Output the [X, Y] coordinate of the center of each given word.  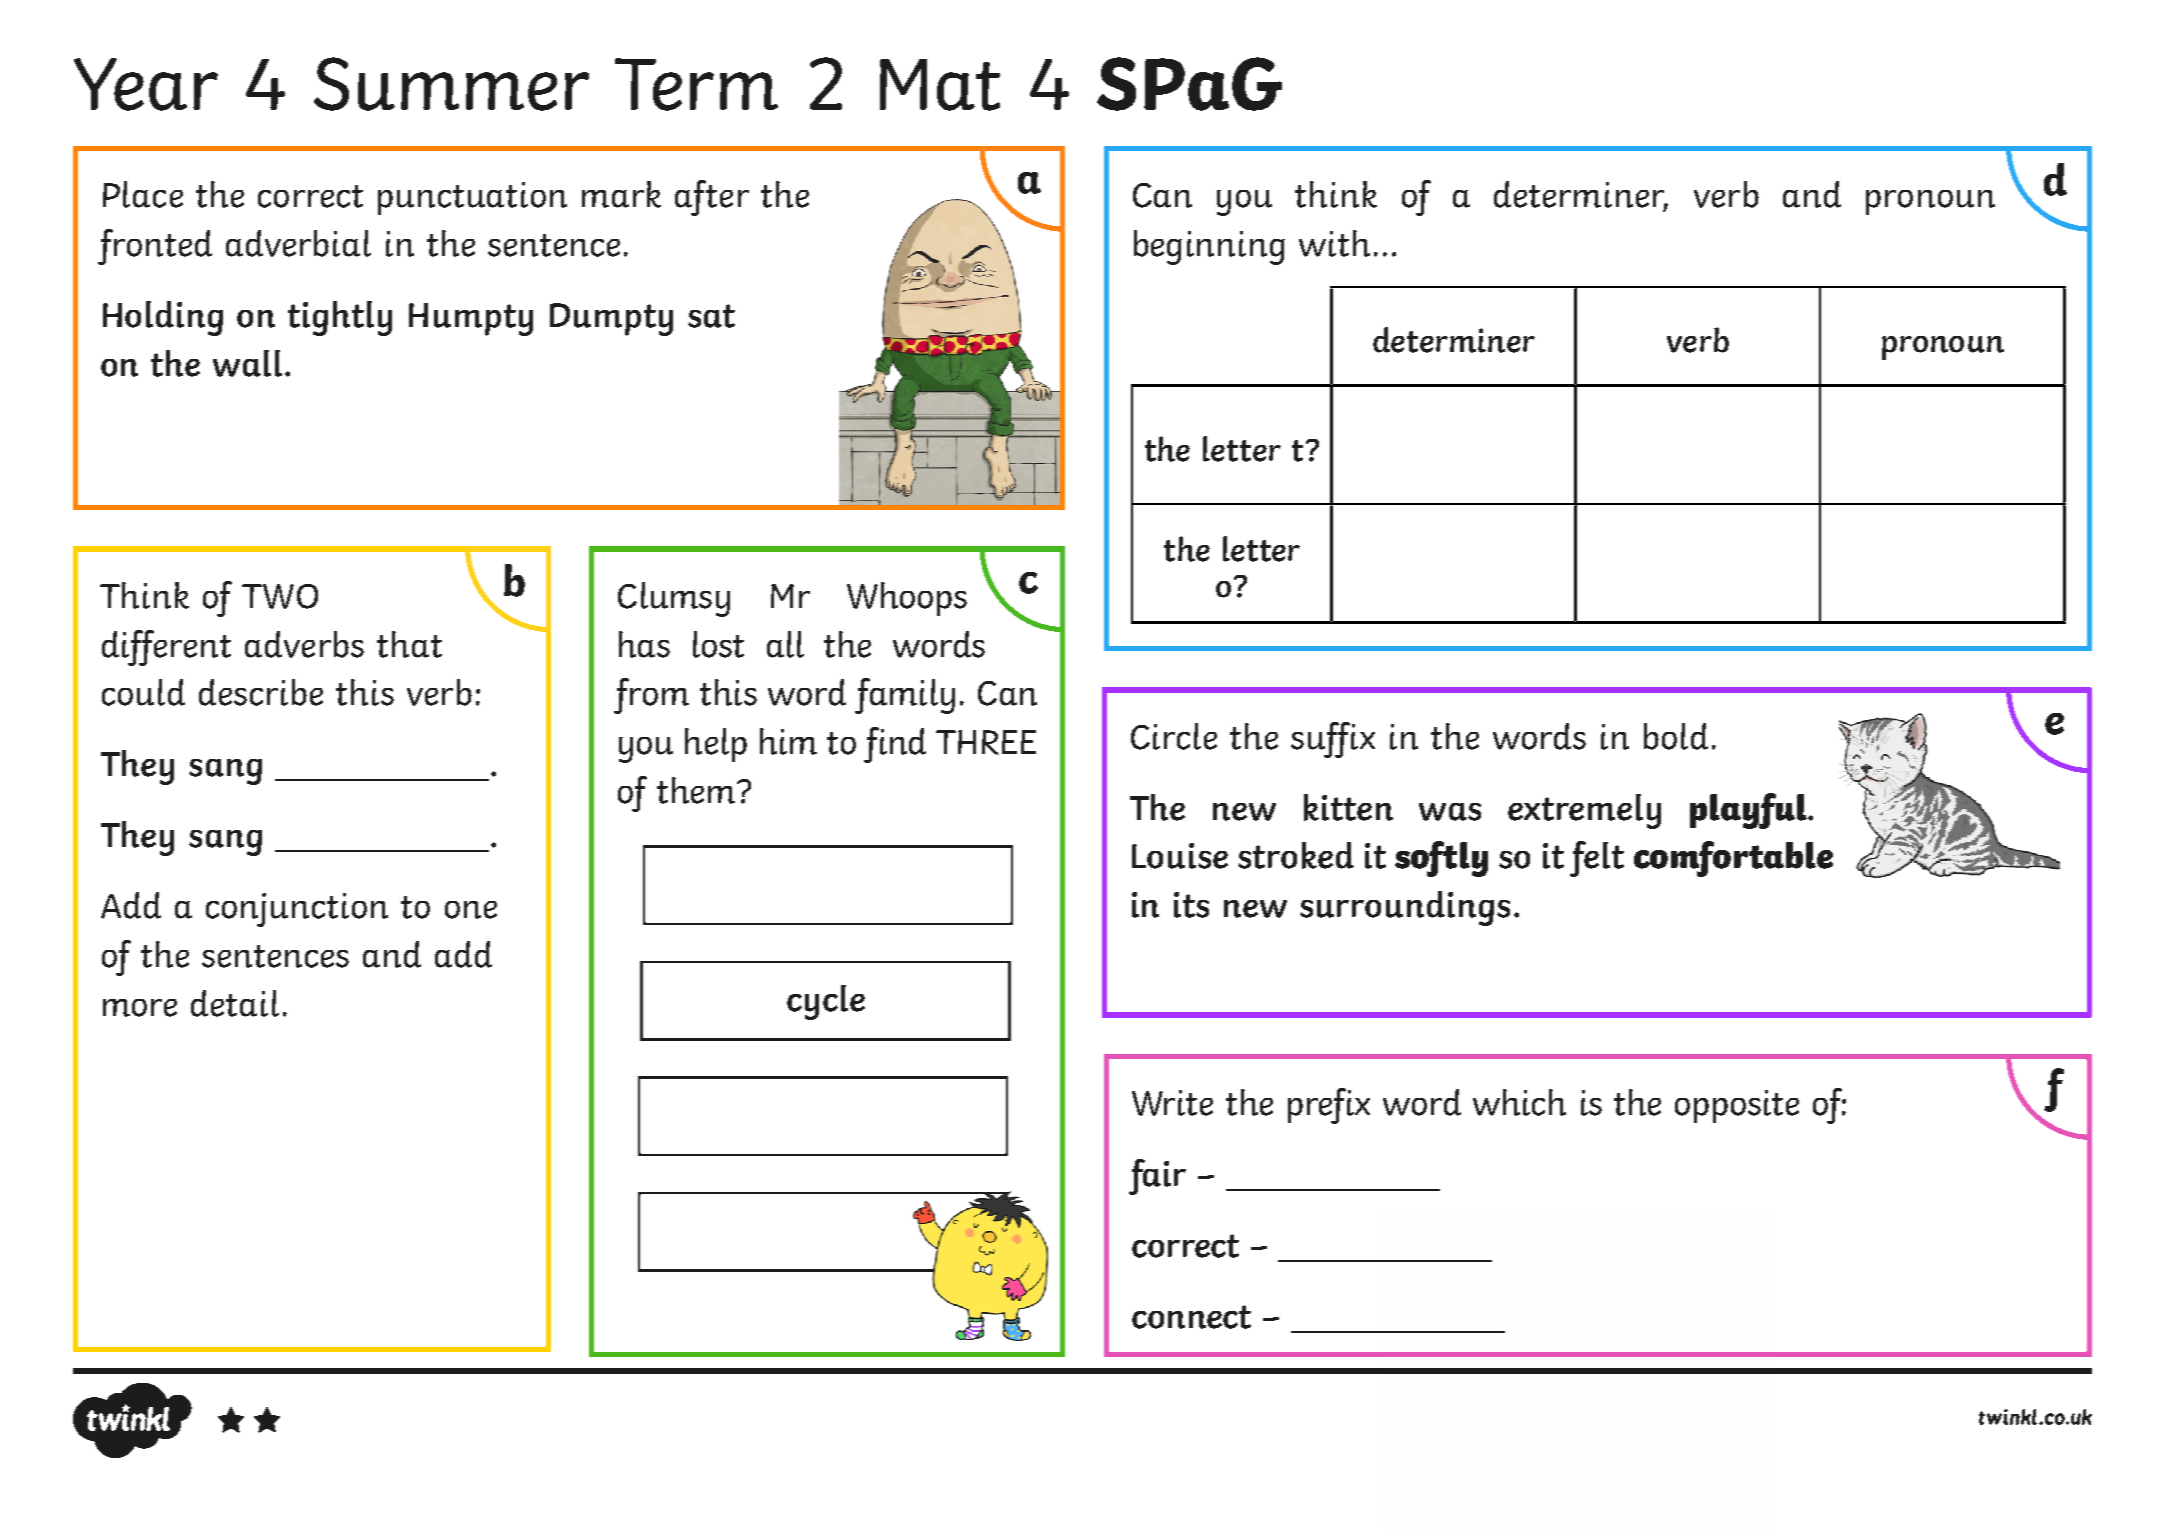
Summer [451, 84]
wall [247, 363]
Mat [940, 85]
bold [1676, 736]
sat [711, 316]
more [140, 1008]
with [1334, 243]
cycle [826, 1002]
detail [235, 1003]
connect [1191, 1317]
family [905, 696]
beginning [1209, 247]
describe [261, 692]
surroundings [1405, 908]
